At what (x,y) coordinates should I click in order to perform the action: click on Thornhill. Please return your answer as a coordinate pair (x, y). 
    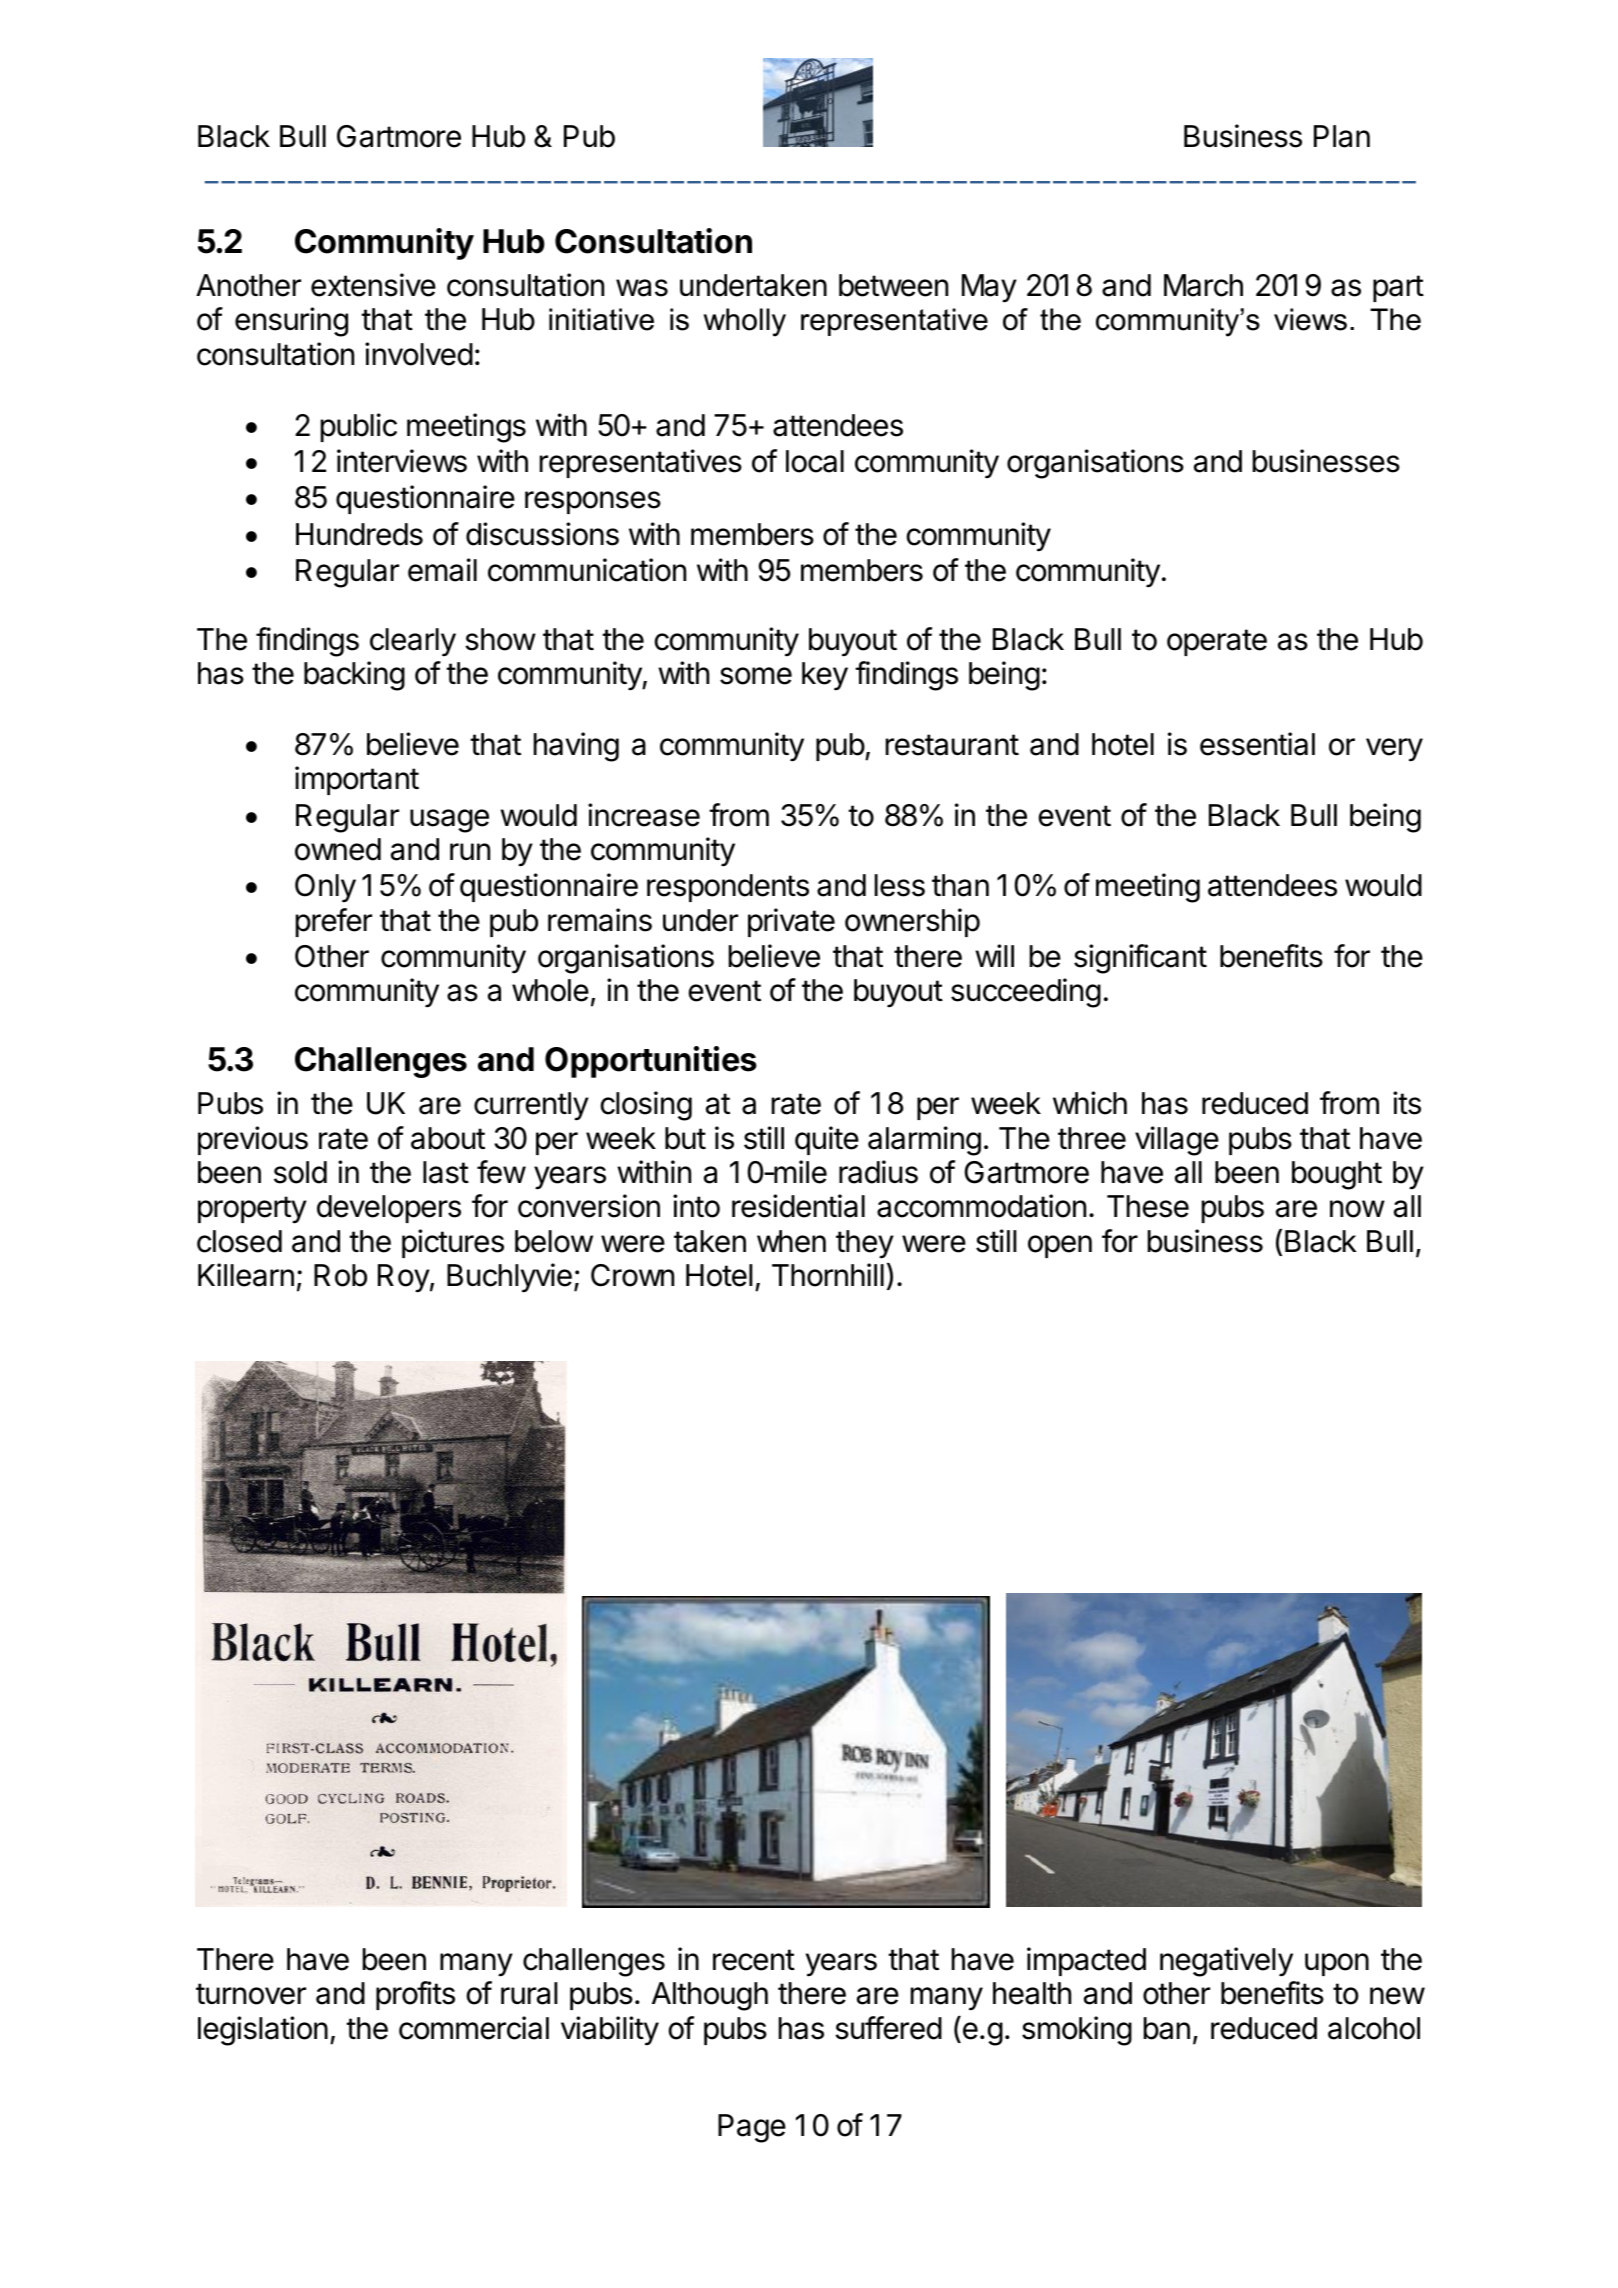
    Looking at the image, I should click on (828, 1275).
